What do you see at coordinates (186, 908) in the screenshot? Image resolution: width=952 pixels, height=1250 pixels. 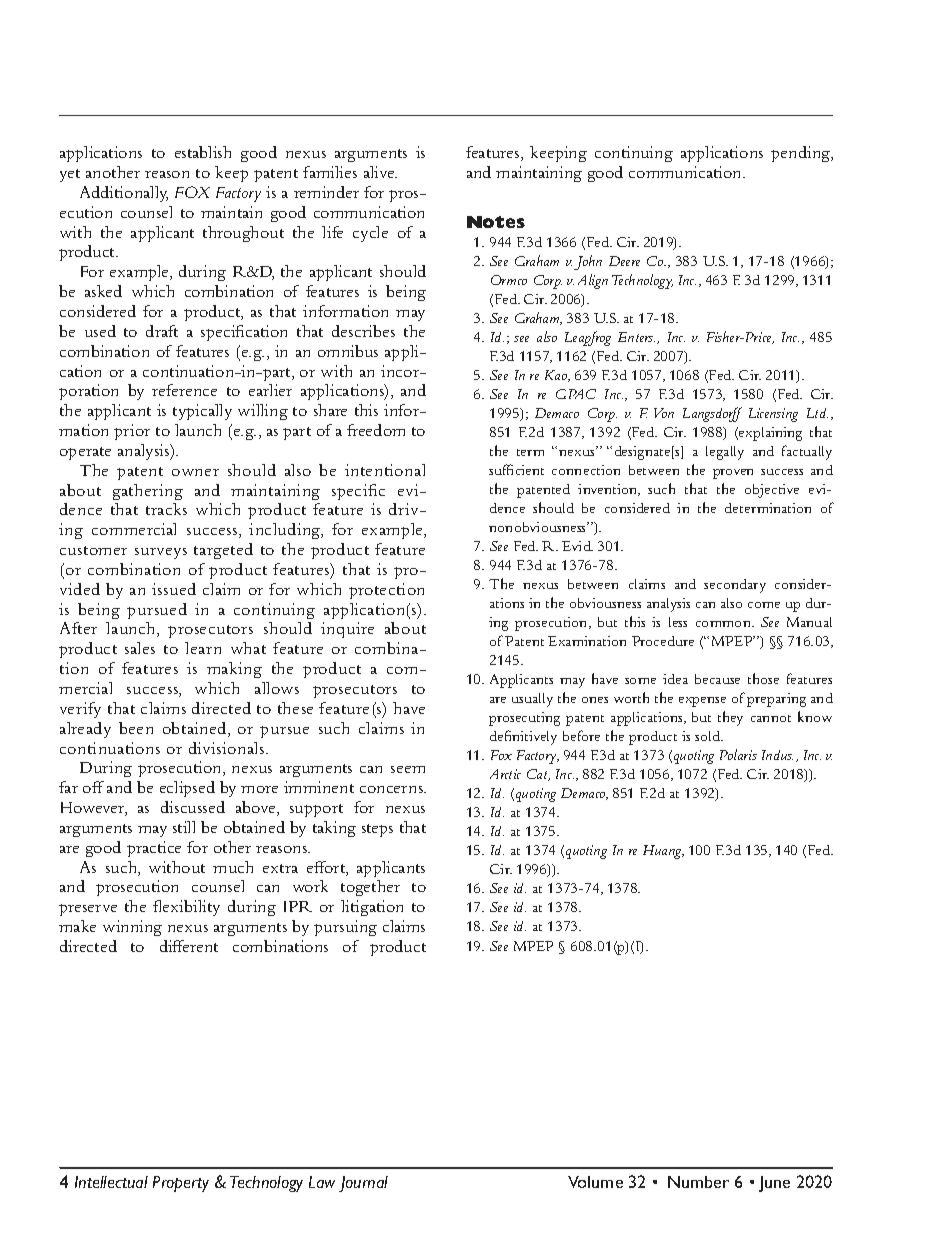 I see `flexibility` at bounding box center [186, 908].
